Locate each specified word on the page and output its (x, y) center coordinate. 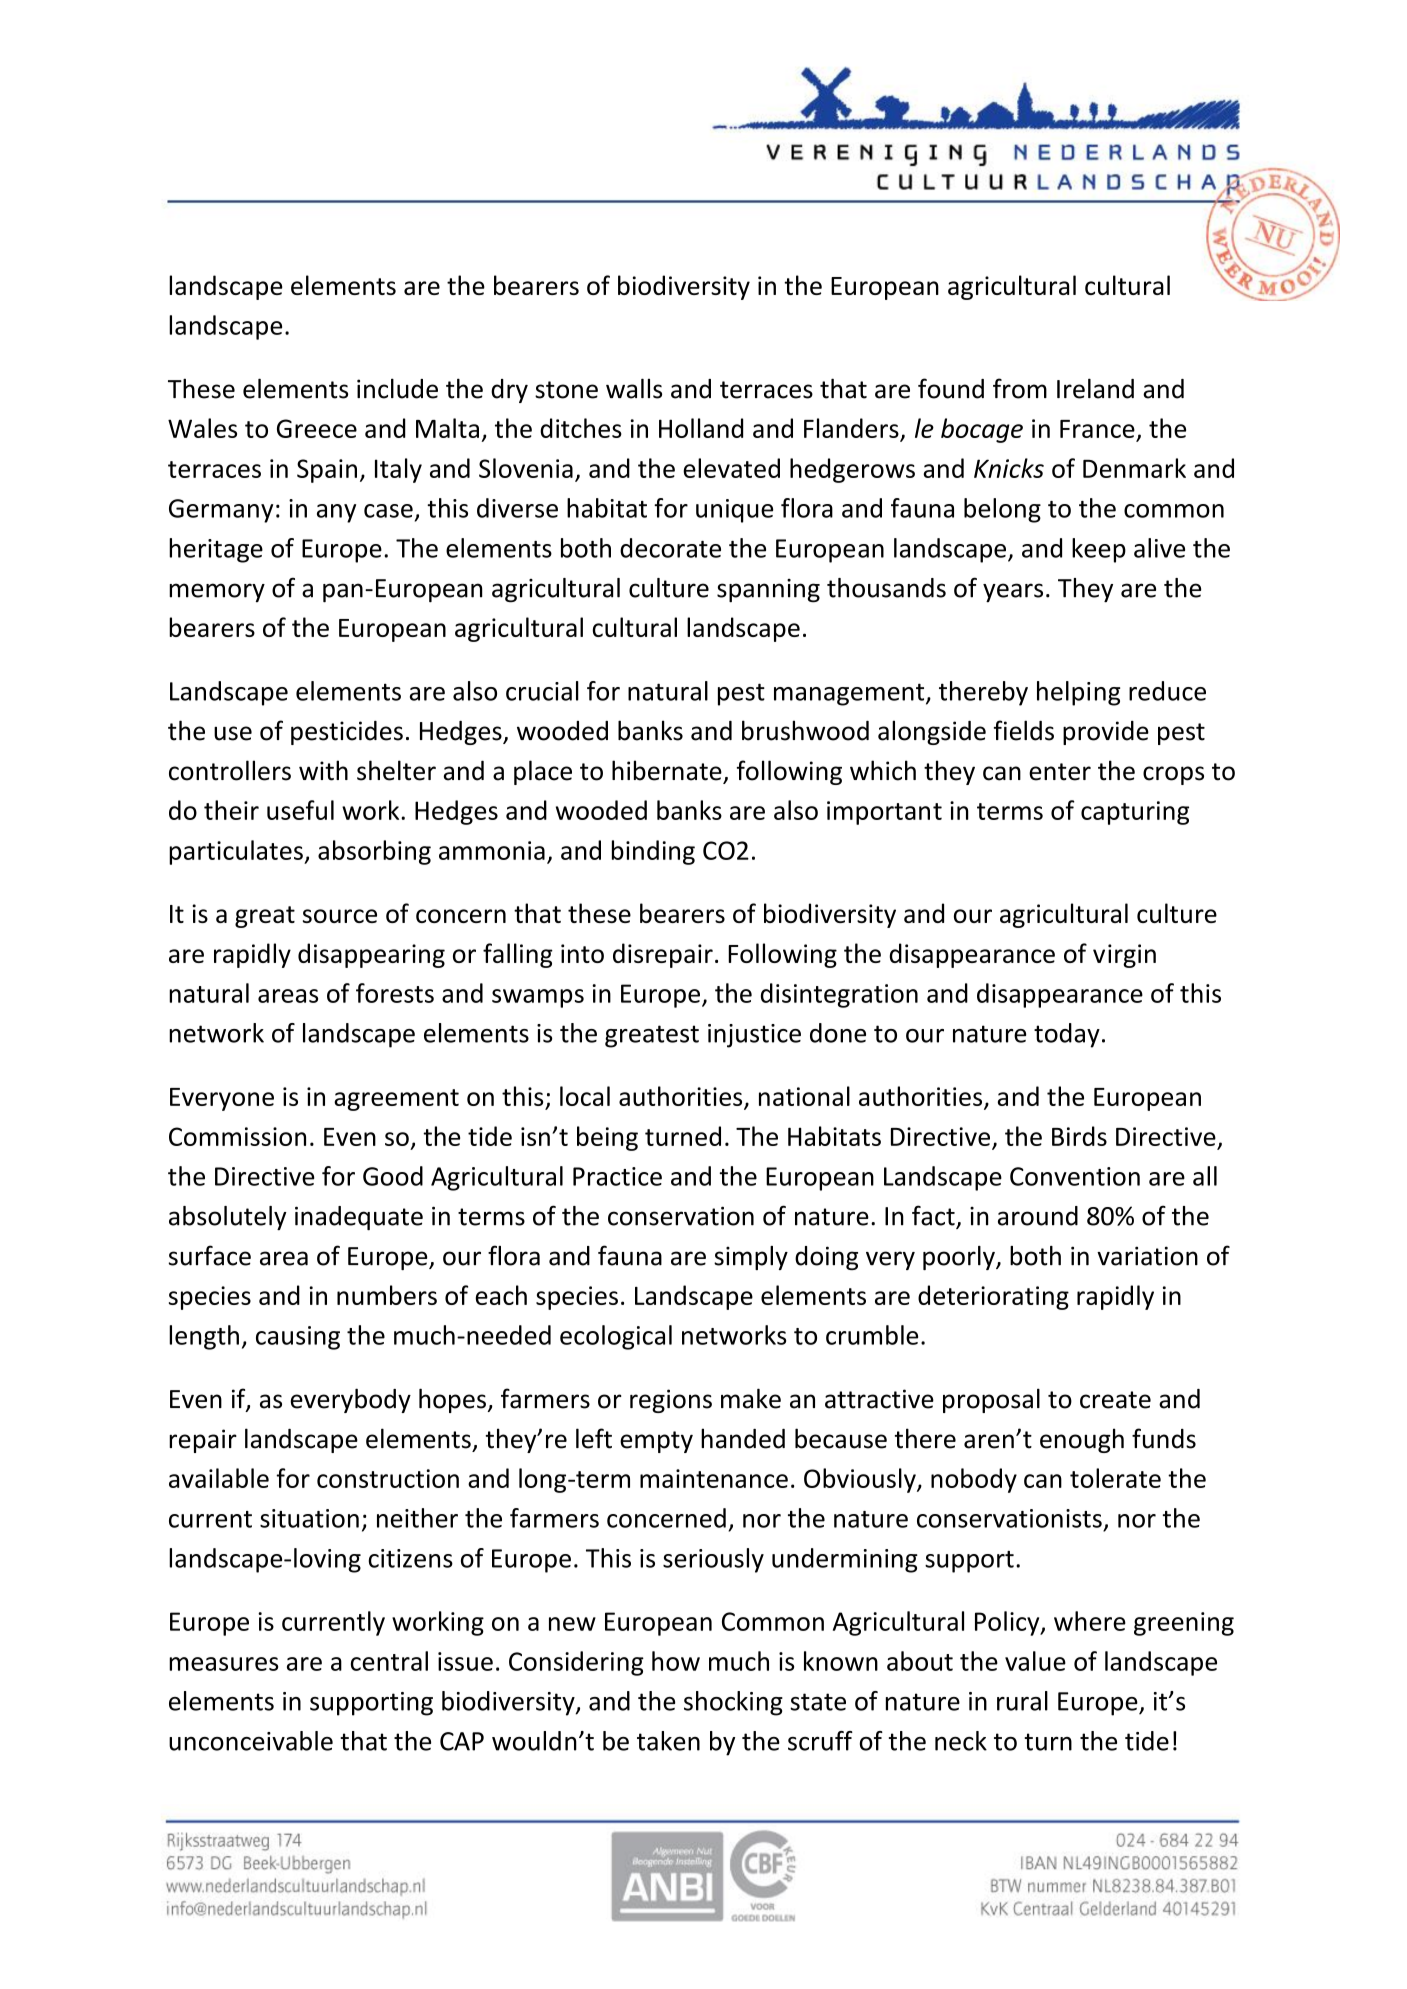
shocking (733, 1703)
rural (1022, 1701)
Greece (317, 428)
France (1097, 429)
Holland (701, 428)
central (389, 1661)
